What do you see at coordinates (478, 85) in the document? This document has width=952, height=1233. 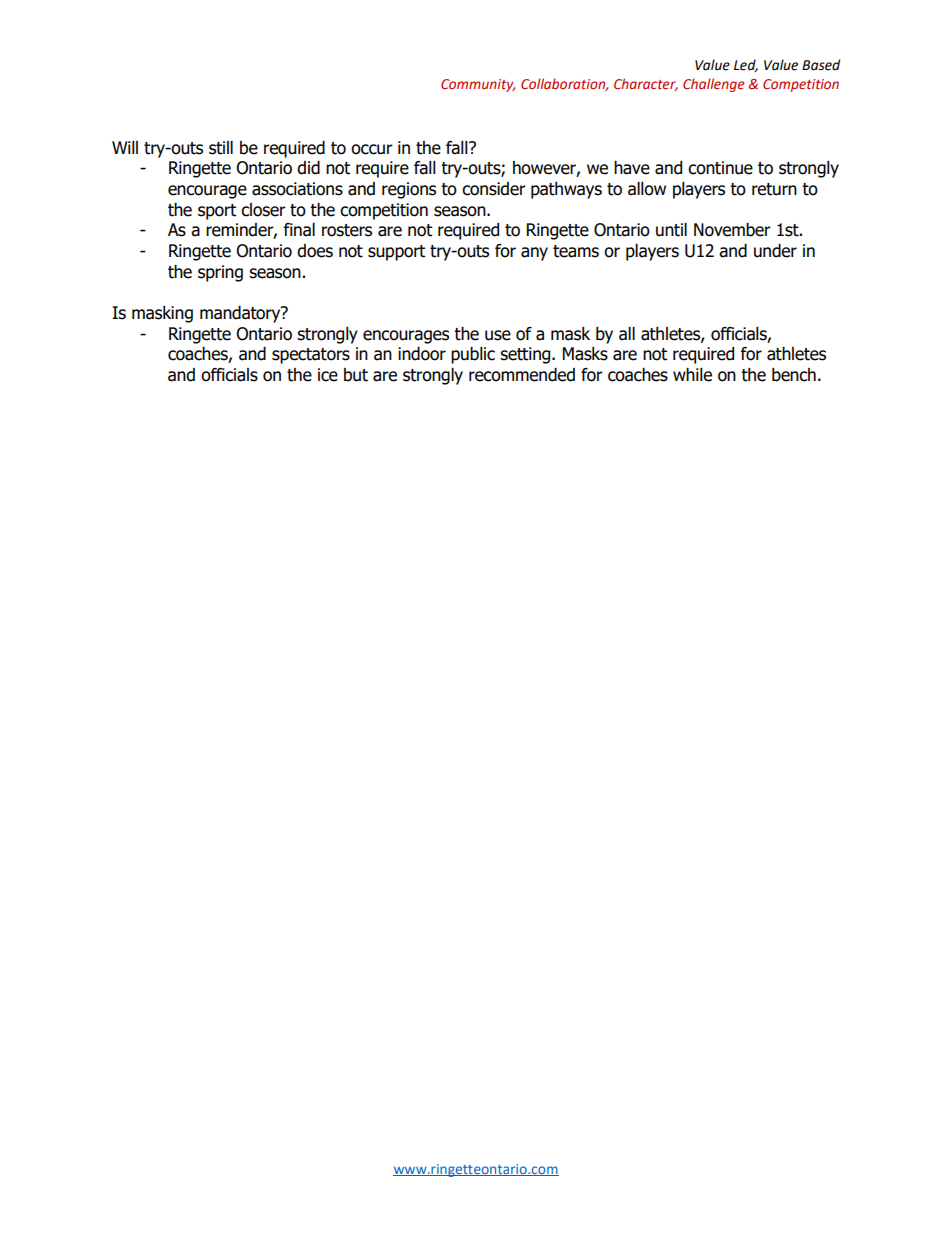 I see `Community` at bounding box center [478, 85].
